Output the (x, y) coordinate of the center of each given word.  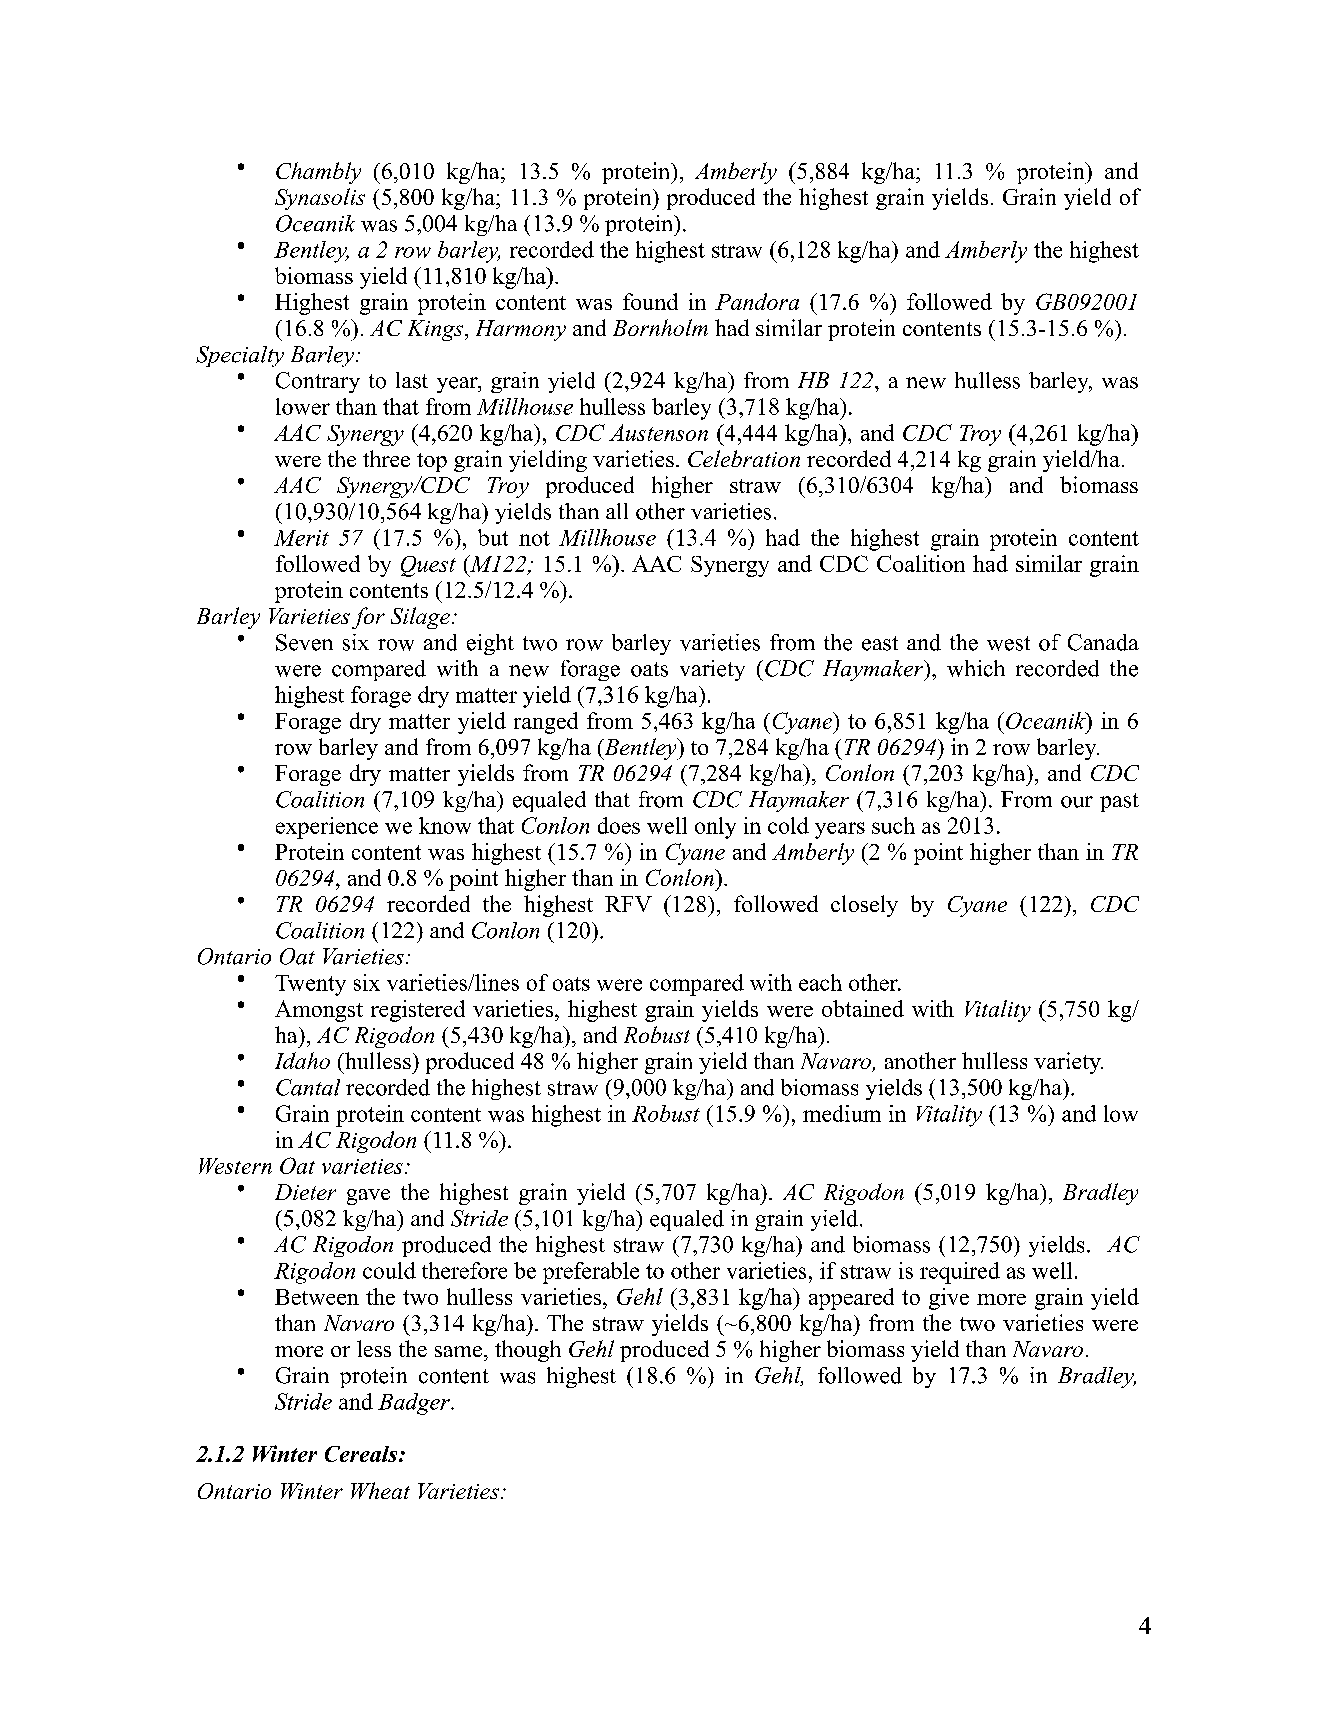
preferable (591, 1273)
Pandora (757, 301)
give (949, 1299)
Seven (304, 642)
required (960, 1273)
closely (864, 906)
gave (368, 1197)
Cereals (362, 1454)
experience (327, 828)
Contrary (318, 382)
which (976, 668)
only (715, 828)
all (617, 511)
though (528, 1351)
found (650, 301)
